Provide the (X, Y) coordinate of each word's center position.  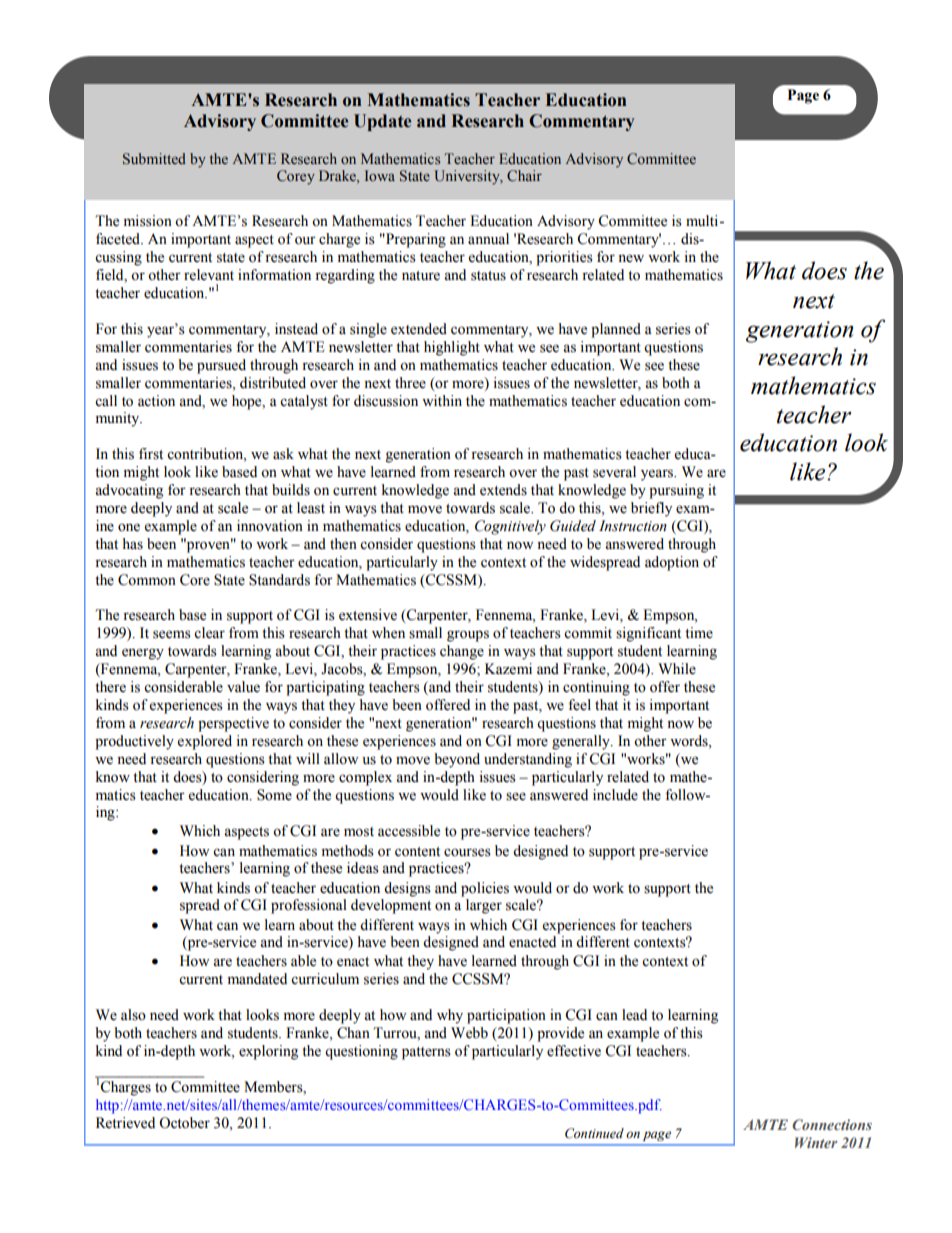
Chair (524, 176)
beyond (457, 760)
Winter (816, 1142)
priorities (564, 258)
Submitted (154, 159)
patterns (426, 1053)
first (151, 454)
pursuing (676, 491)
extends (503, 490)
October (184, 1123)
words (690, 741)
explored (205, 742)
